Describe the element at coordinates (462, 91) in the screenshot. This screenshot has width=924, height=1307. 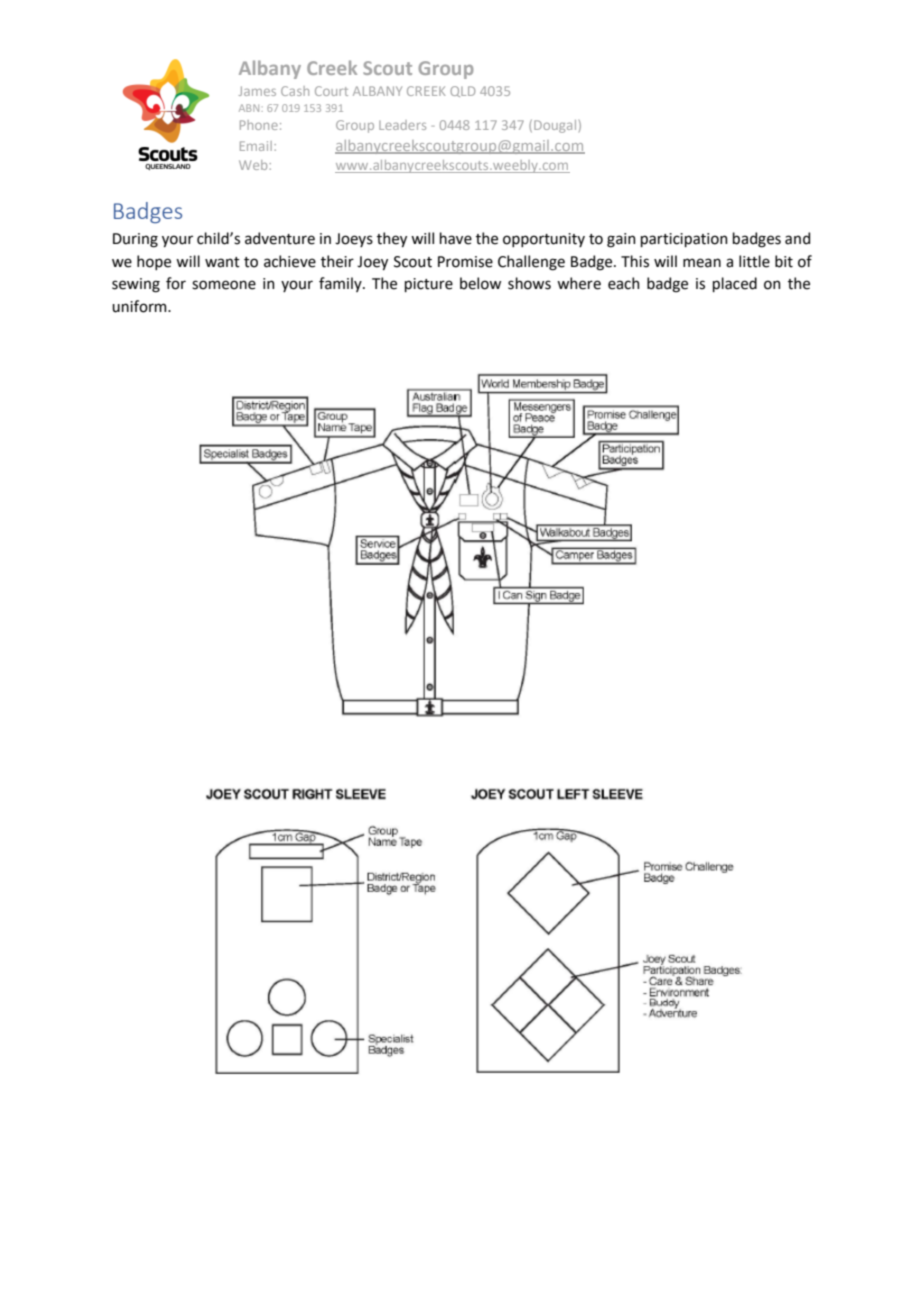
I see `QLD` at that location.
